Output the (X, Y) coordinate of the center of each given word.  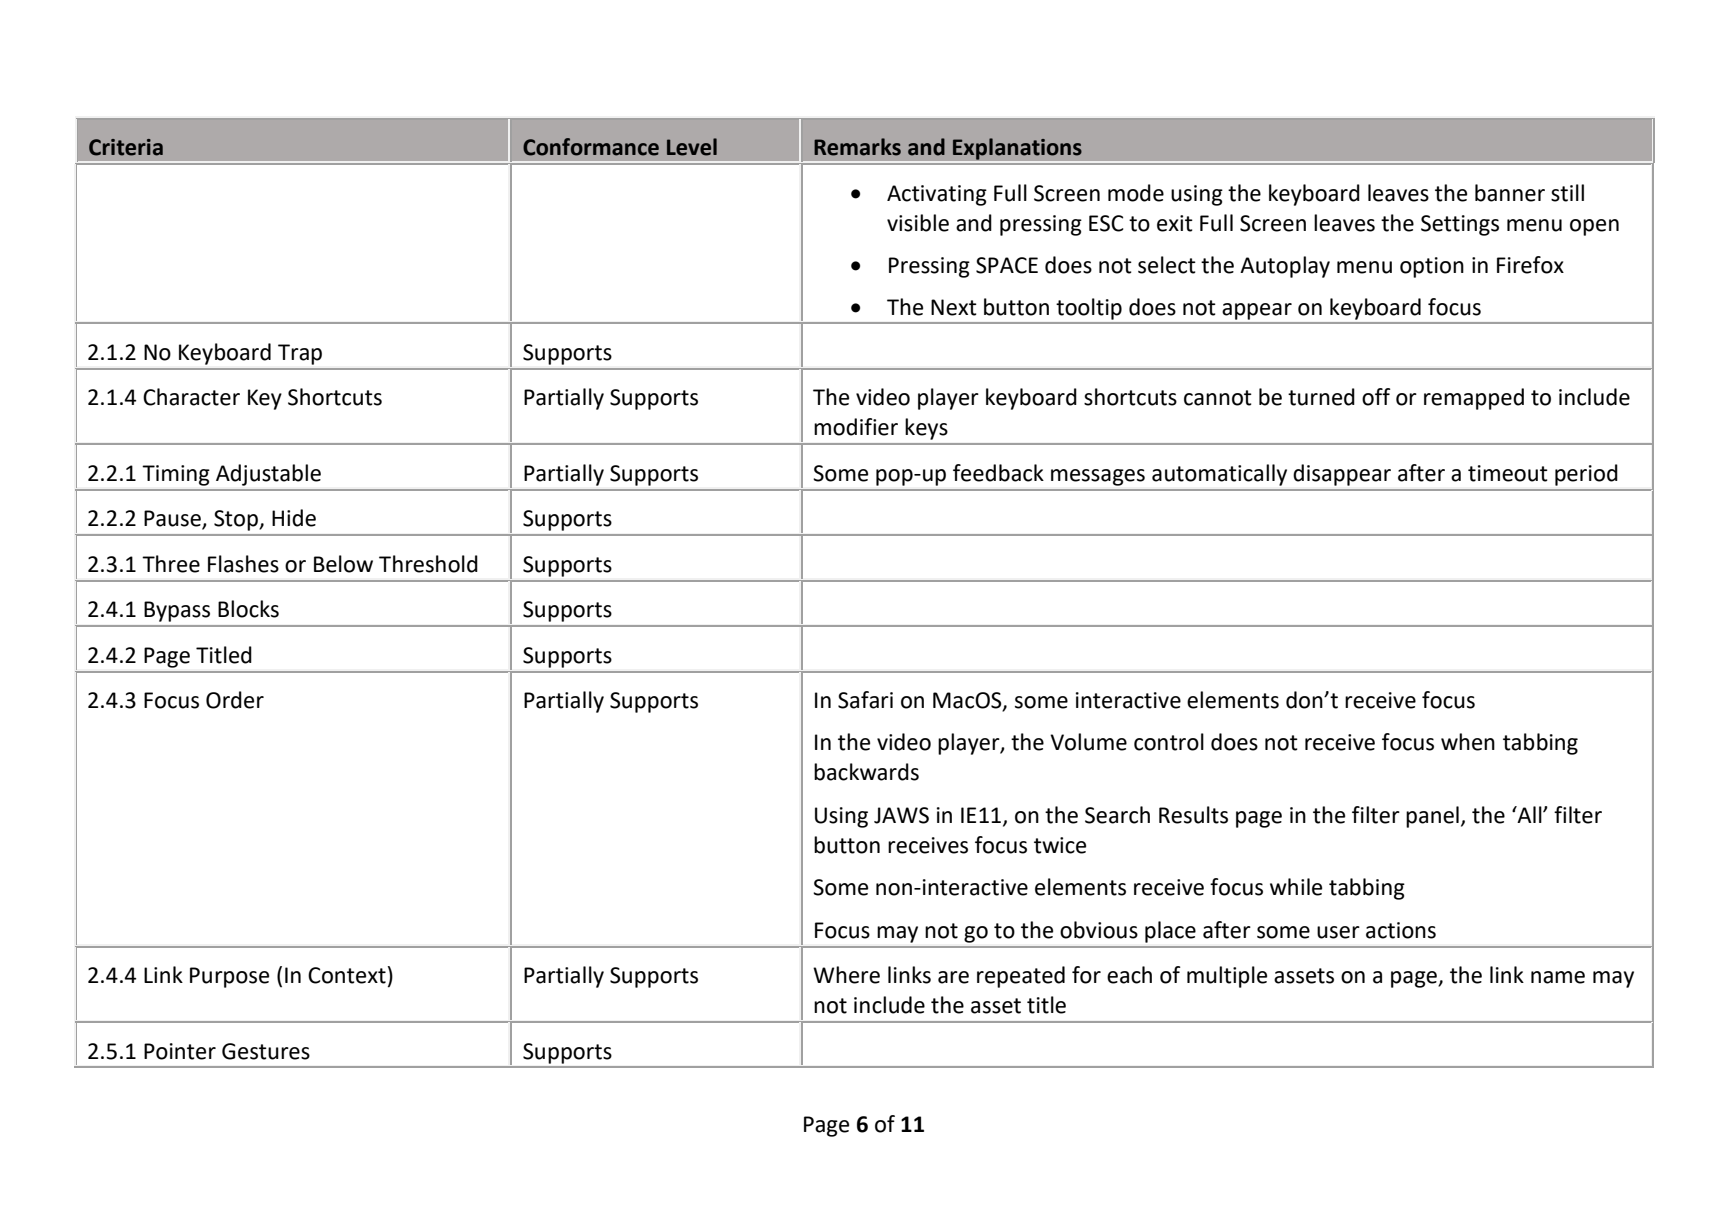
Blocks (248, 609)
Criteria (126, 147)
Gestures (266, 1051)
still (1567, 193)
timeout (1508, 473)
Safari (865, 700)
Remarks (857, 147)
